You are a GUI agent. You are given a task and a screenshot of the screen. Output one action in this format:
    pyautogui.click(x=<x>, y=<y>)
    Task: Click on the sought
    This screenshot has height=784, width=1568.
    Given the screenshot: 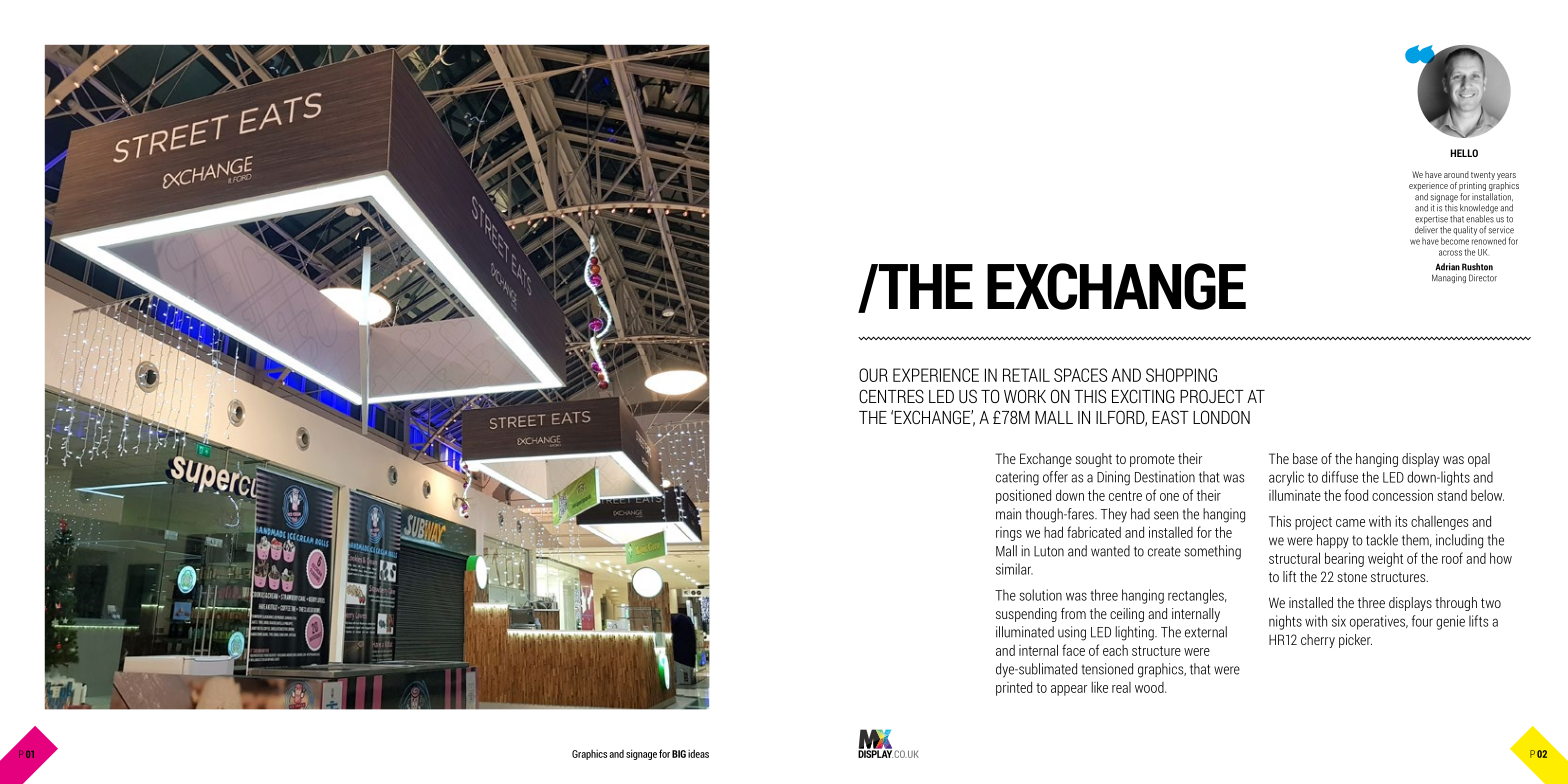 What is the action you would take?
    pyautogui.click(x=1093, y=460)
